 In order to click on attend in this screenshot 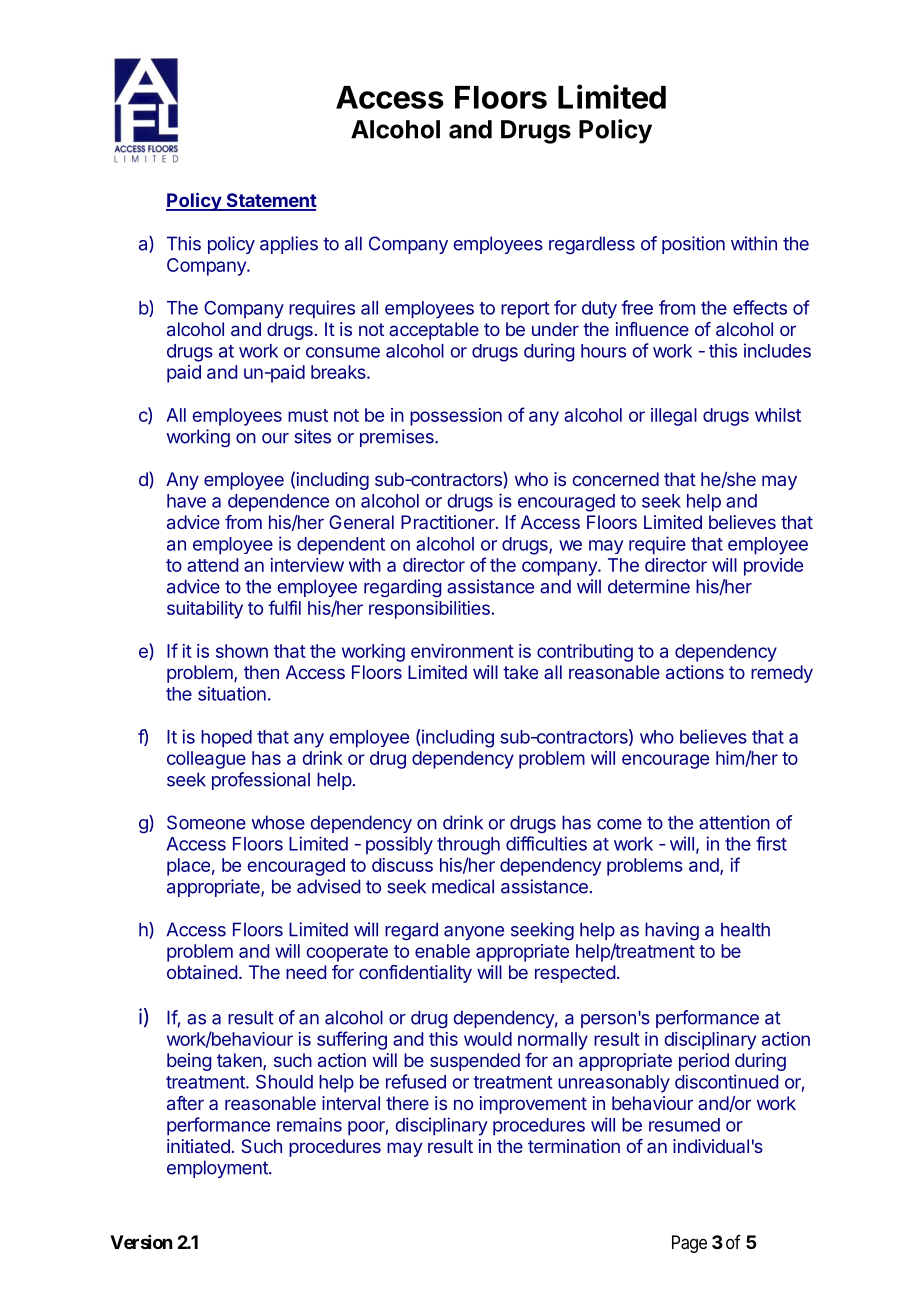, I will do `click(212, 565)`.
